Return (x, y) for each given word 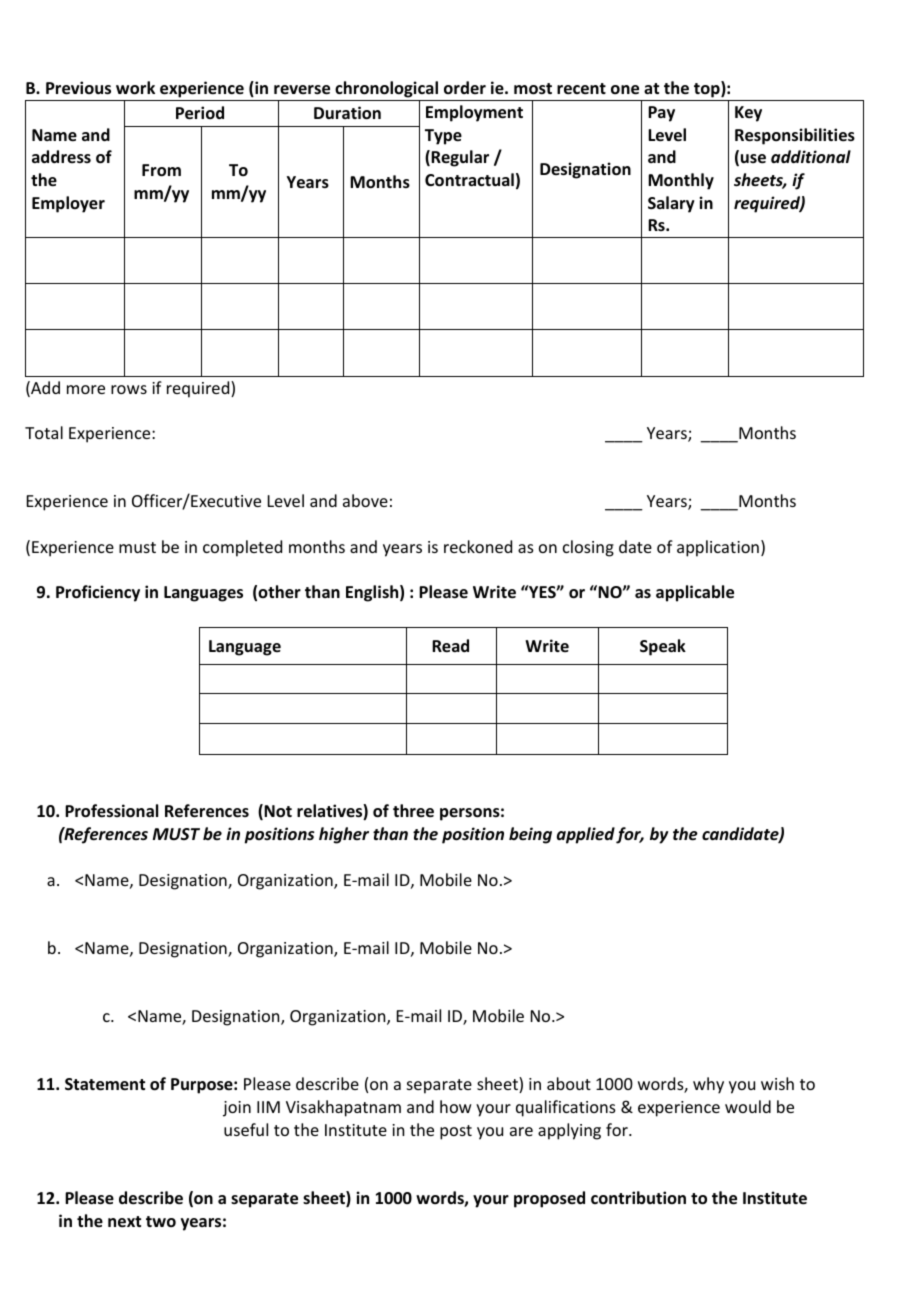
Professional (111, 811)
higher (344, 835)
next (124, 1222)
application (718, 548)
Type (443, 137)
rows (129, 389)
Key (748, 114)
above (365, 500)
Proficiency (98, 593)
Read (450, 646)
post (456, 1132)
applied (586, 835)
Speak (663, 647)
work (135, 88)
